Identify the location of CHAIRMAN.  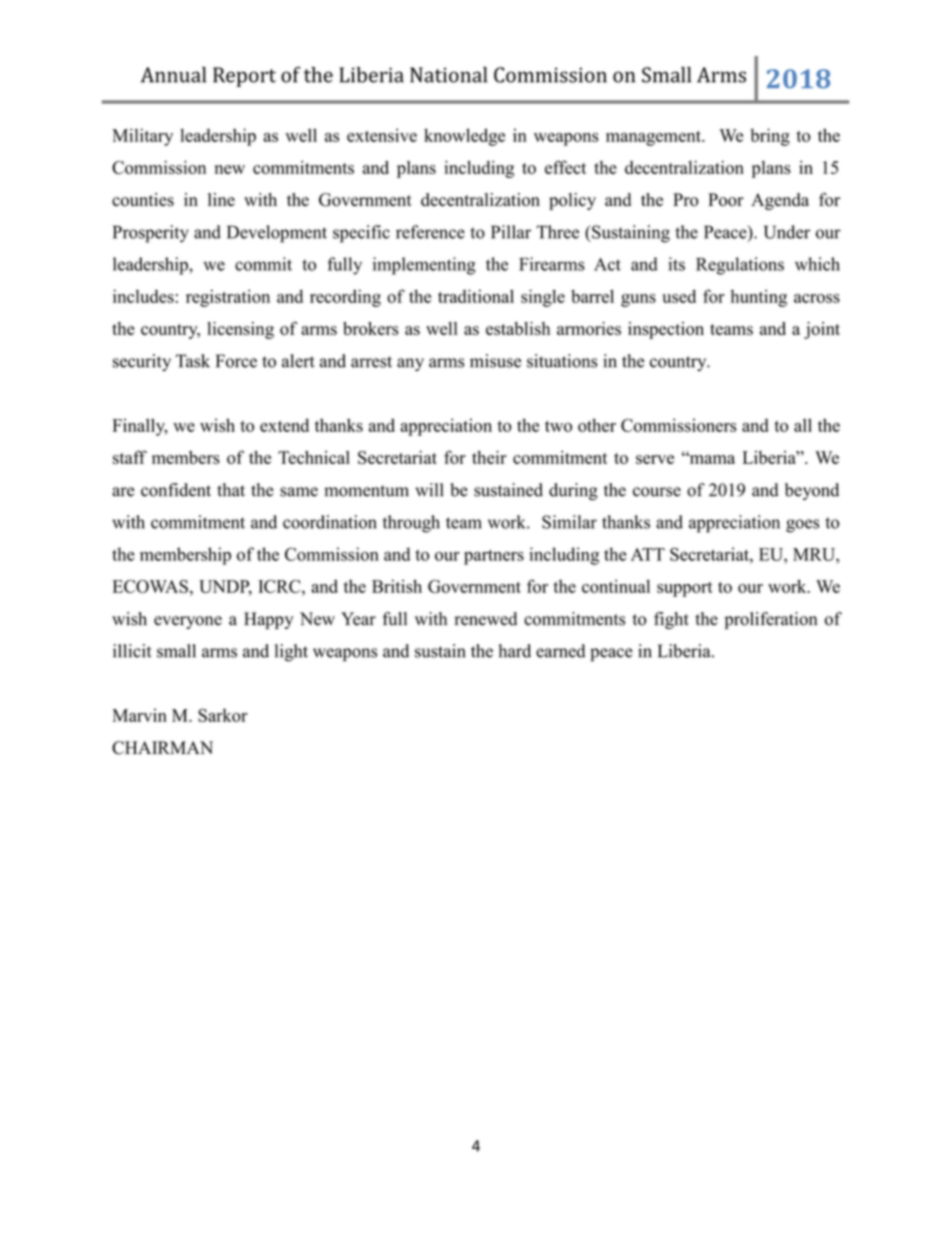
(162, 748).
